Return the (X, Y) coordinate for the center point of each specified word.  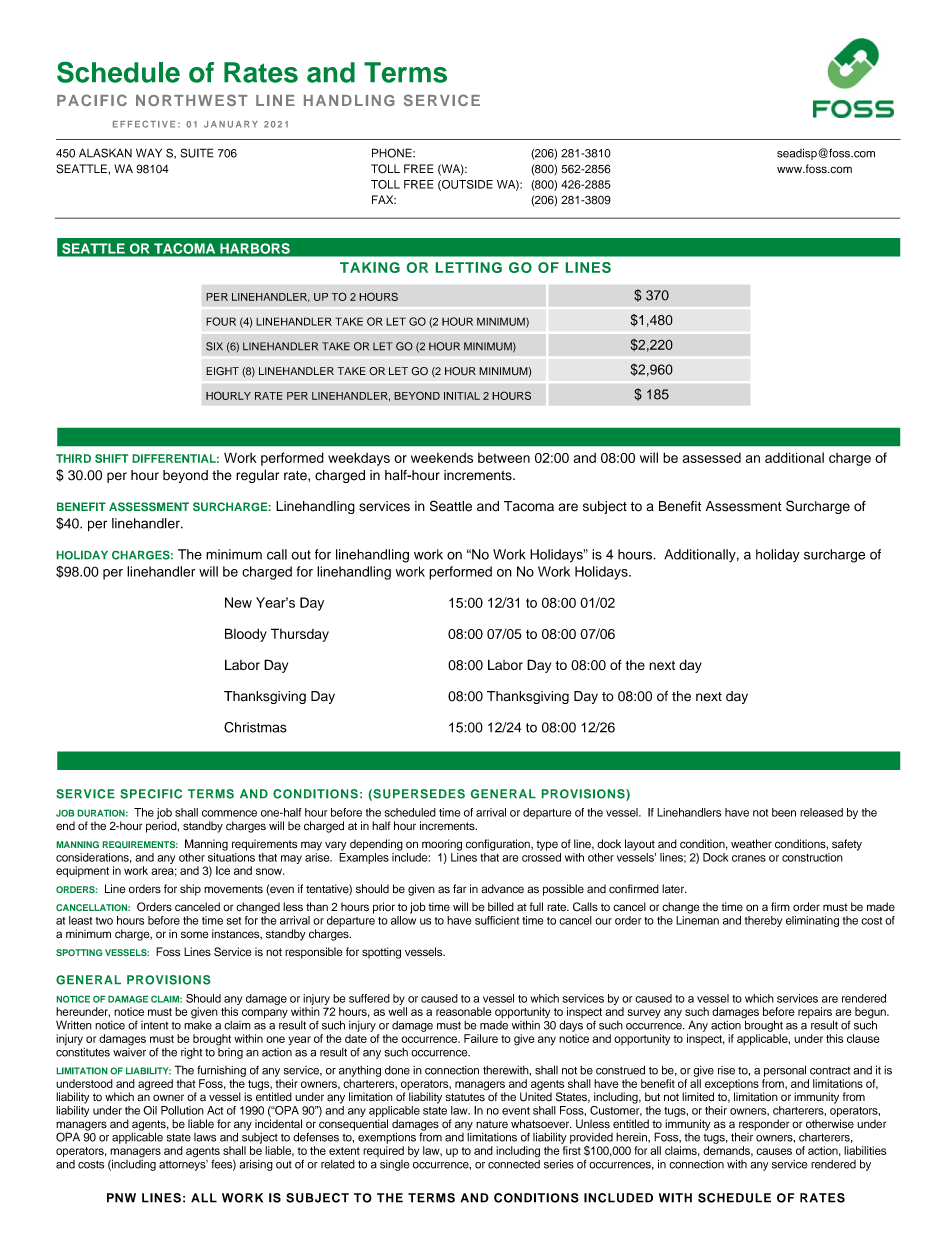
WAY (149, 153)
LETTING (469, 267)
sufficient (497, 920)
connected (514, 1163)
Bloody (246, 635)
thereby (763, 921)
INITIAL (462, 396)
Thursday (300, 635)
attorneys (183, 1165)
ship (190, 890)
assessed (712, 458)
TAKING (370, 267)
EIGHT (222, 371)
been (784, 812)
